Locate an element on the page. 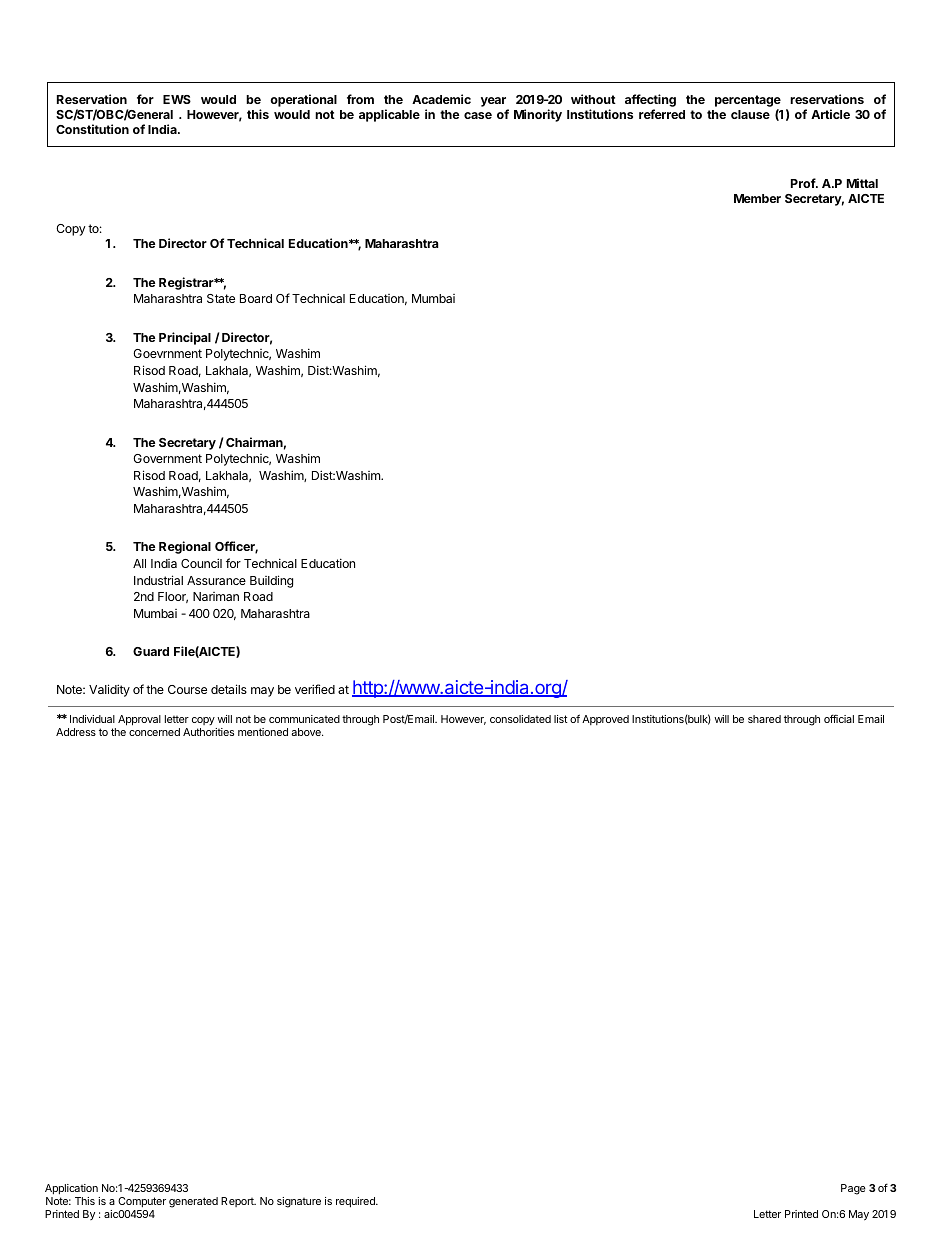  case is located at coordinates (478, 115).
